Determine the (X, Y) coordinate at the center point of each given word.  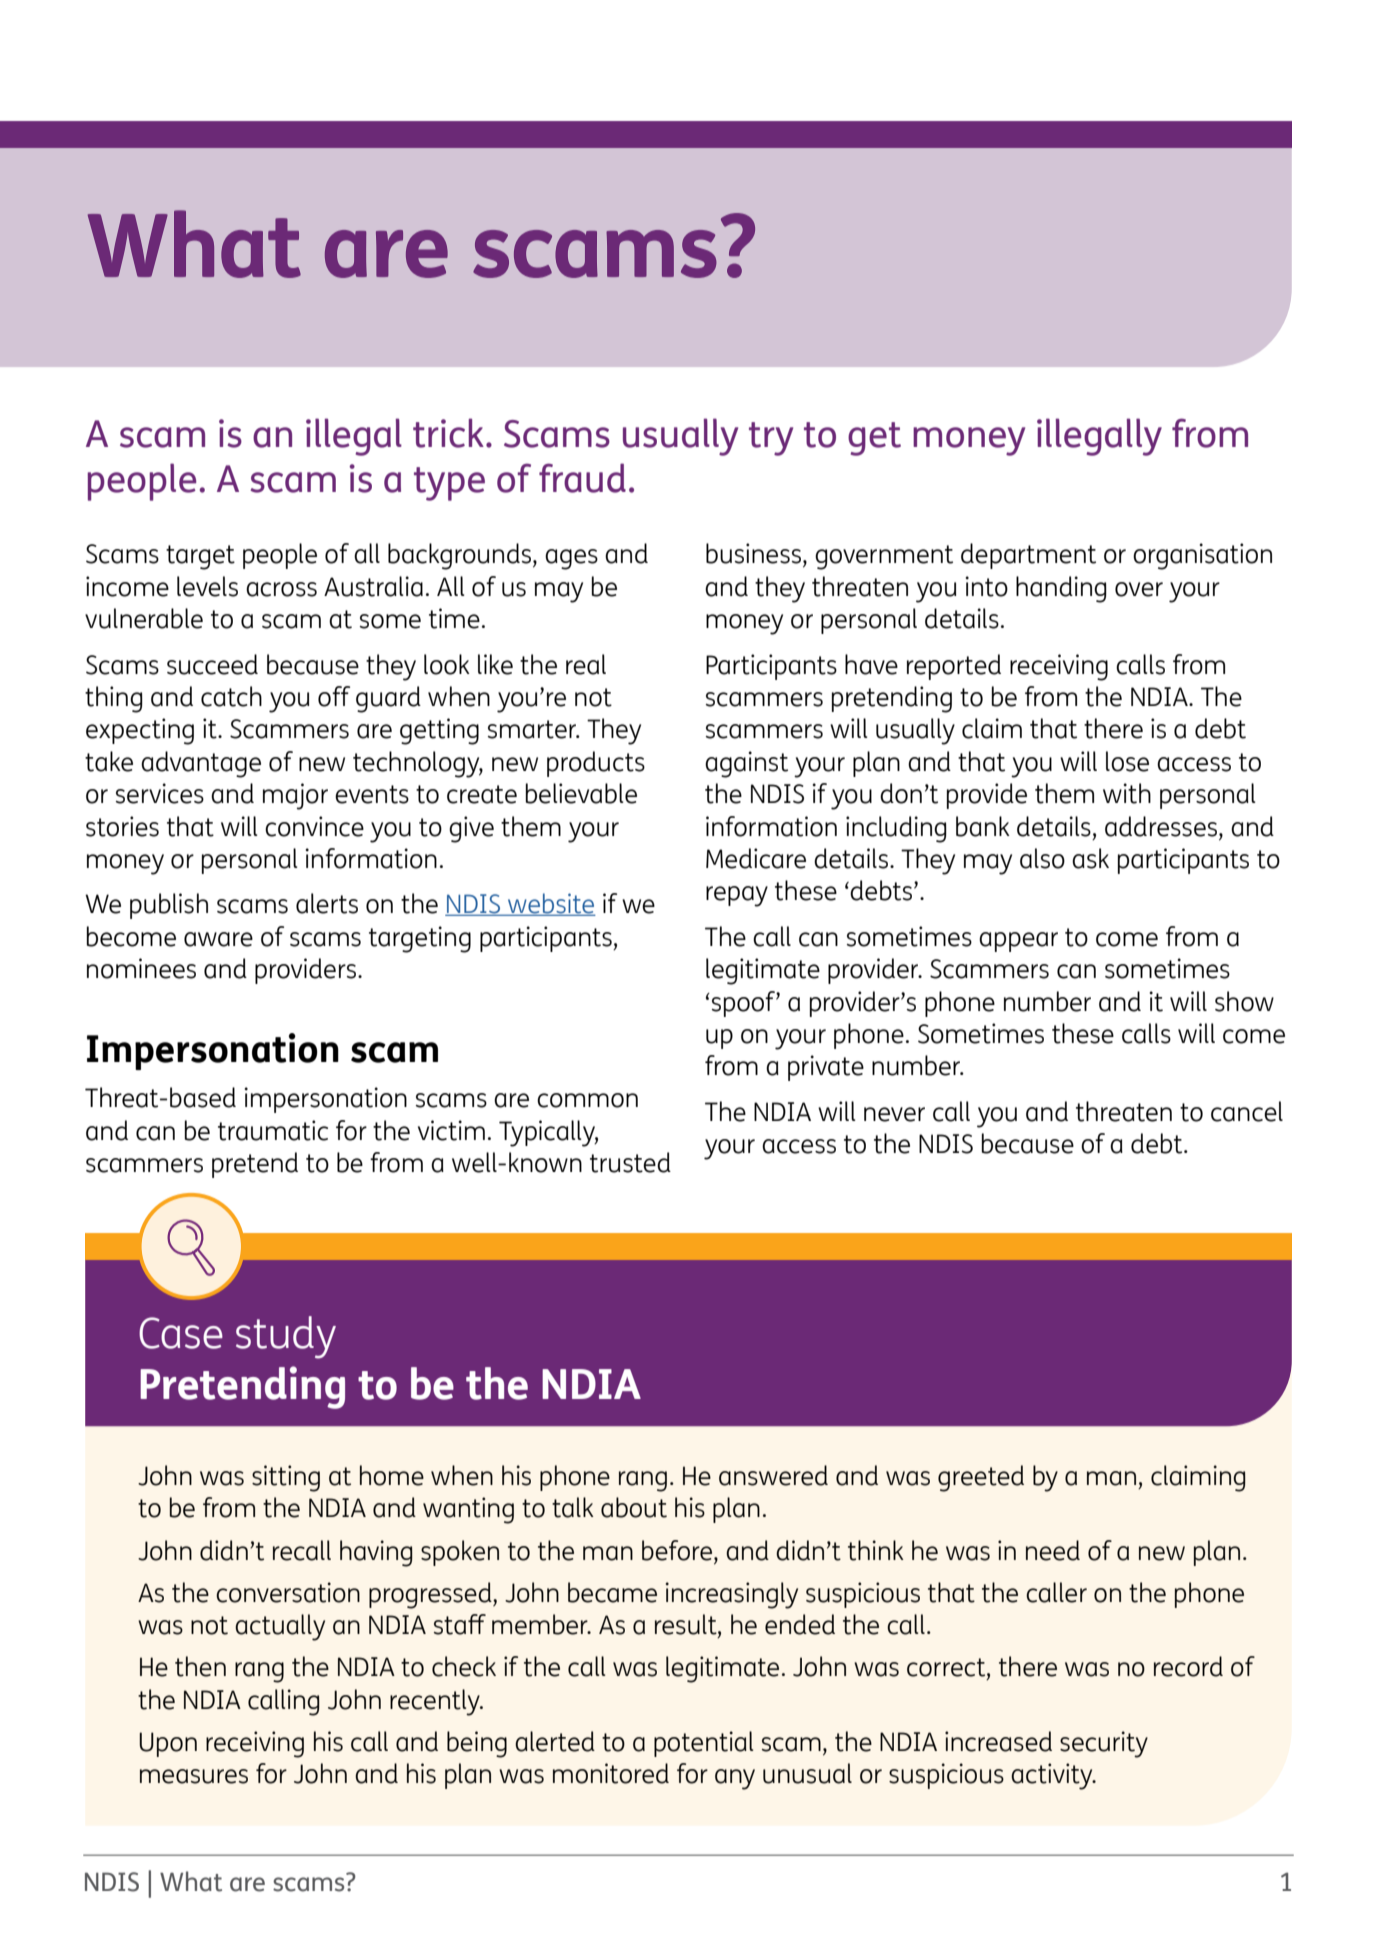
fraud (582, 478)
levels (207, 586)
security (1104, 1744)
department (1028, 556)
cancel (1247, 1111)
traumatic (273, 1130)
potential (704, 1744)
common (587, 1100)
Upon (168, 1744)
